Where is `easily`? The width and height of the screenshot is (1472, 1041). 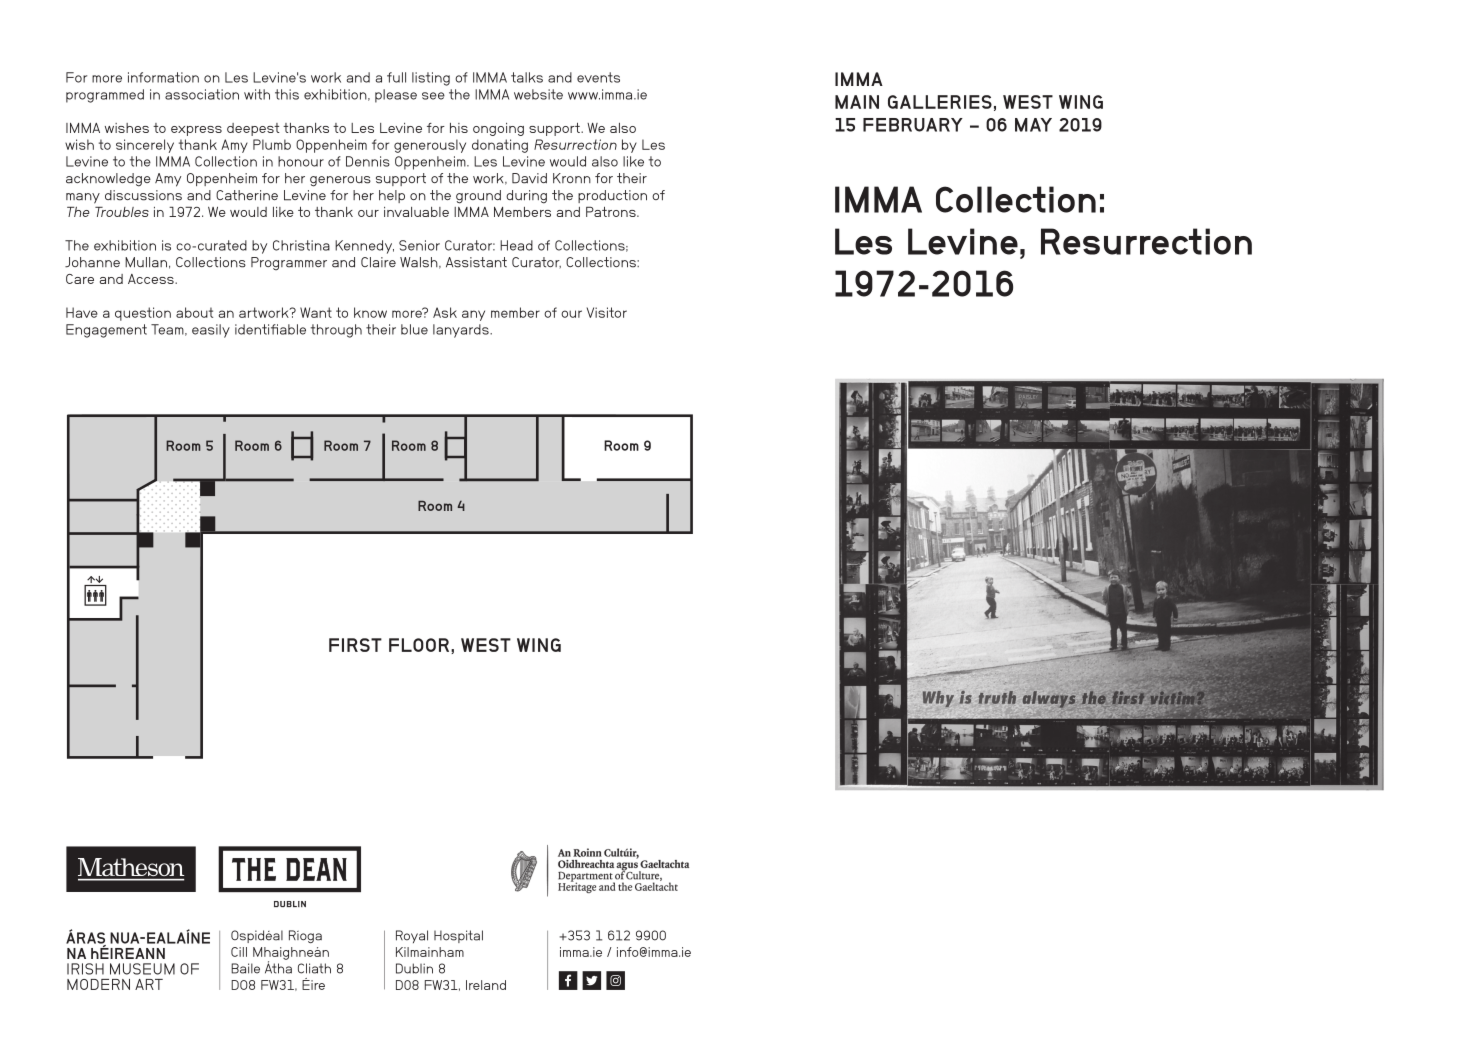
easily is located at coordinates (211, 331).
